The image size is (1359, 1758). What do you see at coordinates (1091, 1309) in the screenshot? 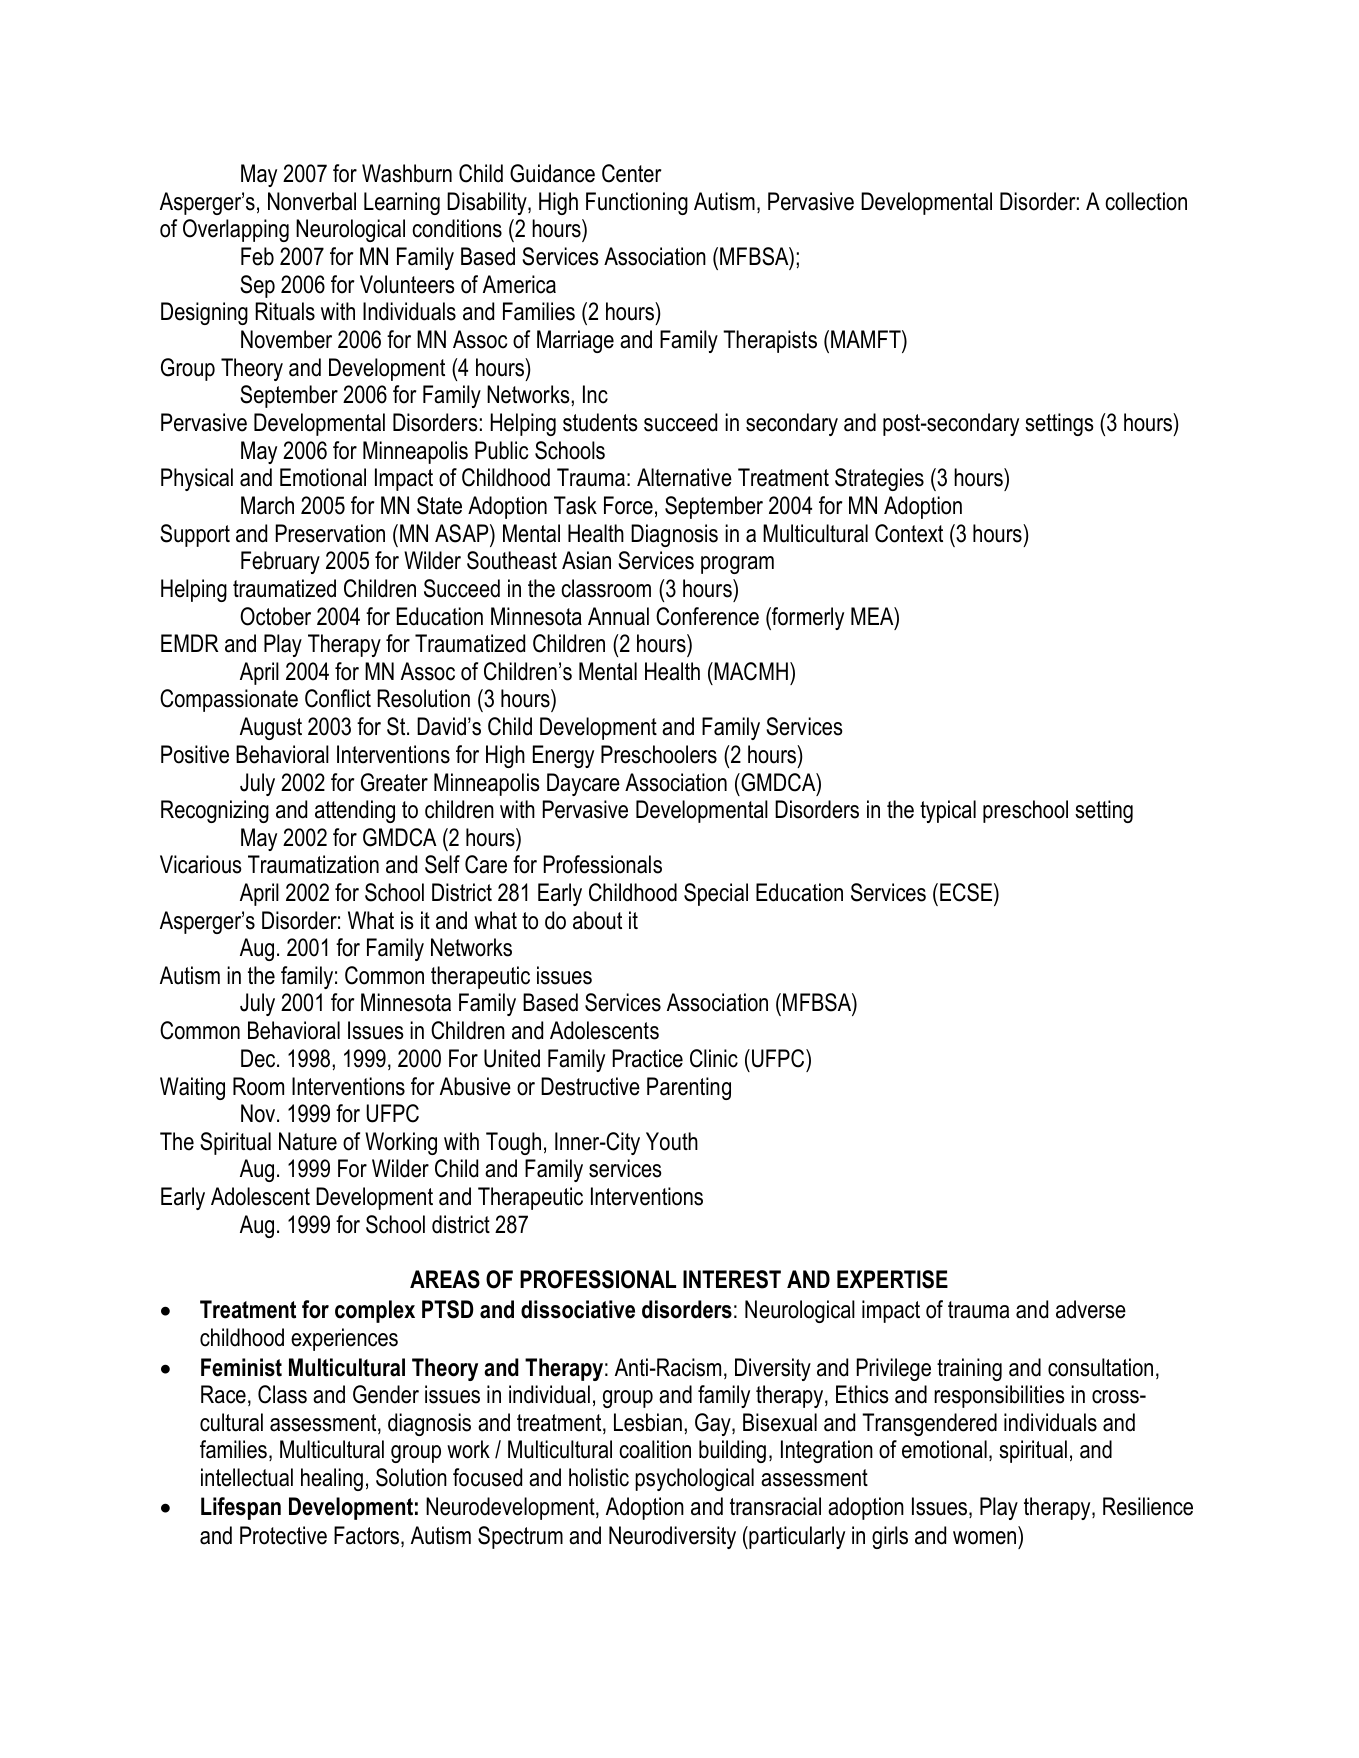
I see `adverse` at bounding box center [1091, 1309].
